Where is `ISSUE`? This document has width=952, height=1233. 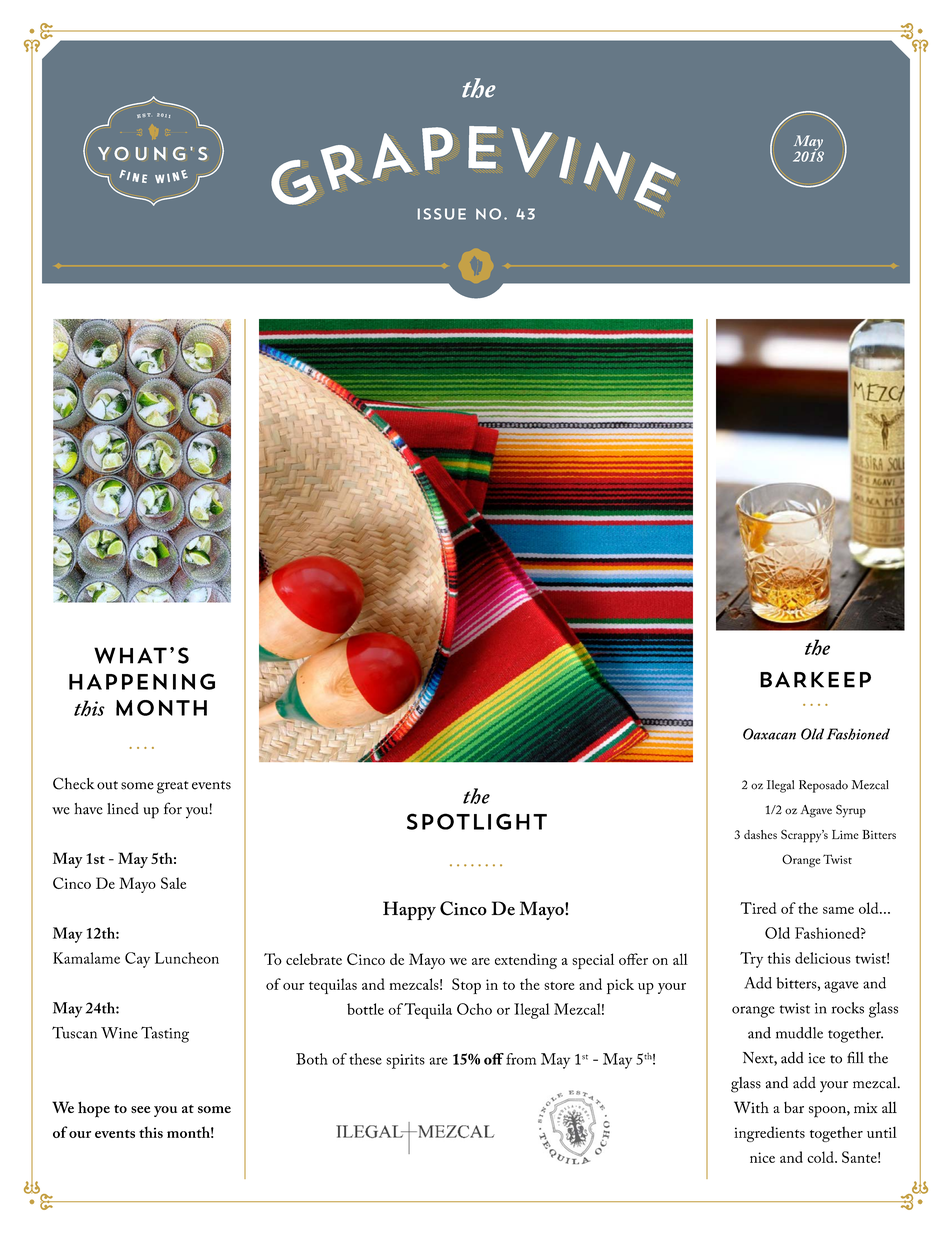
ISSUE is located at coordinates (442, 214).
